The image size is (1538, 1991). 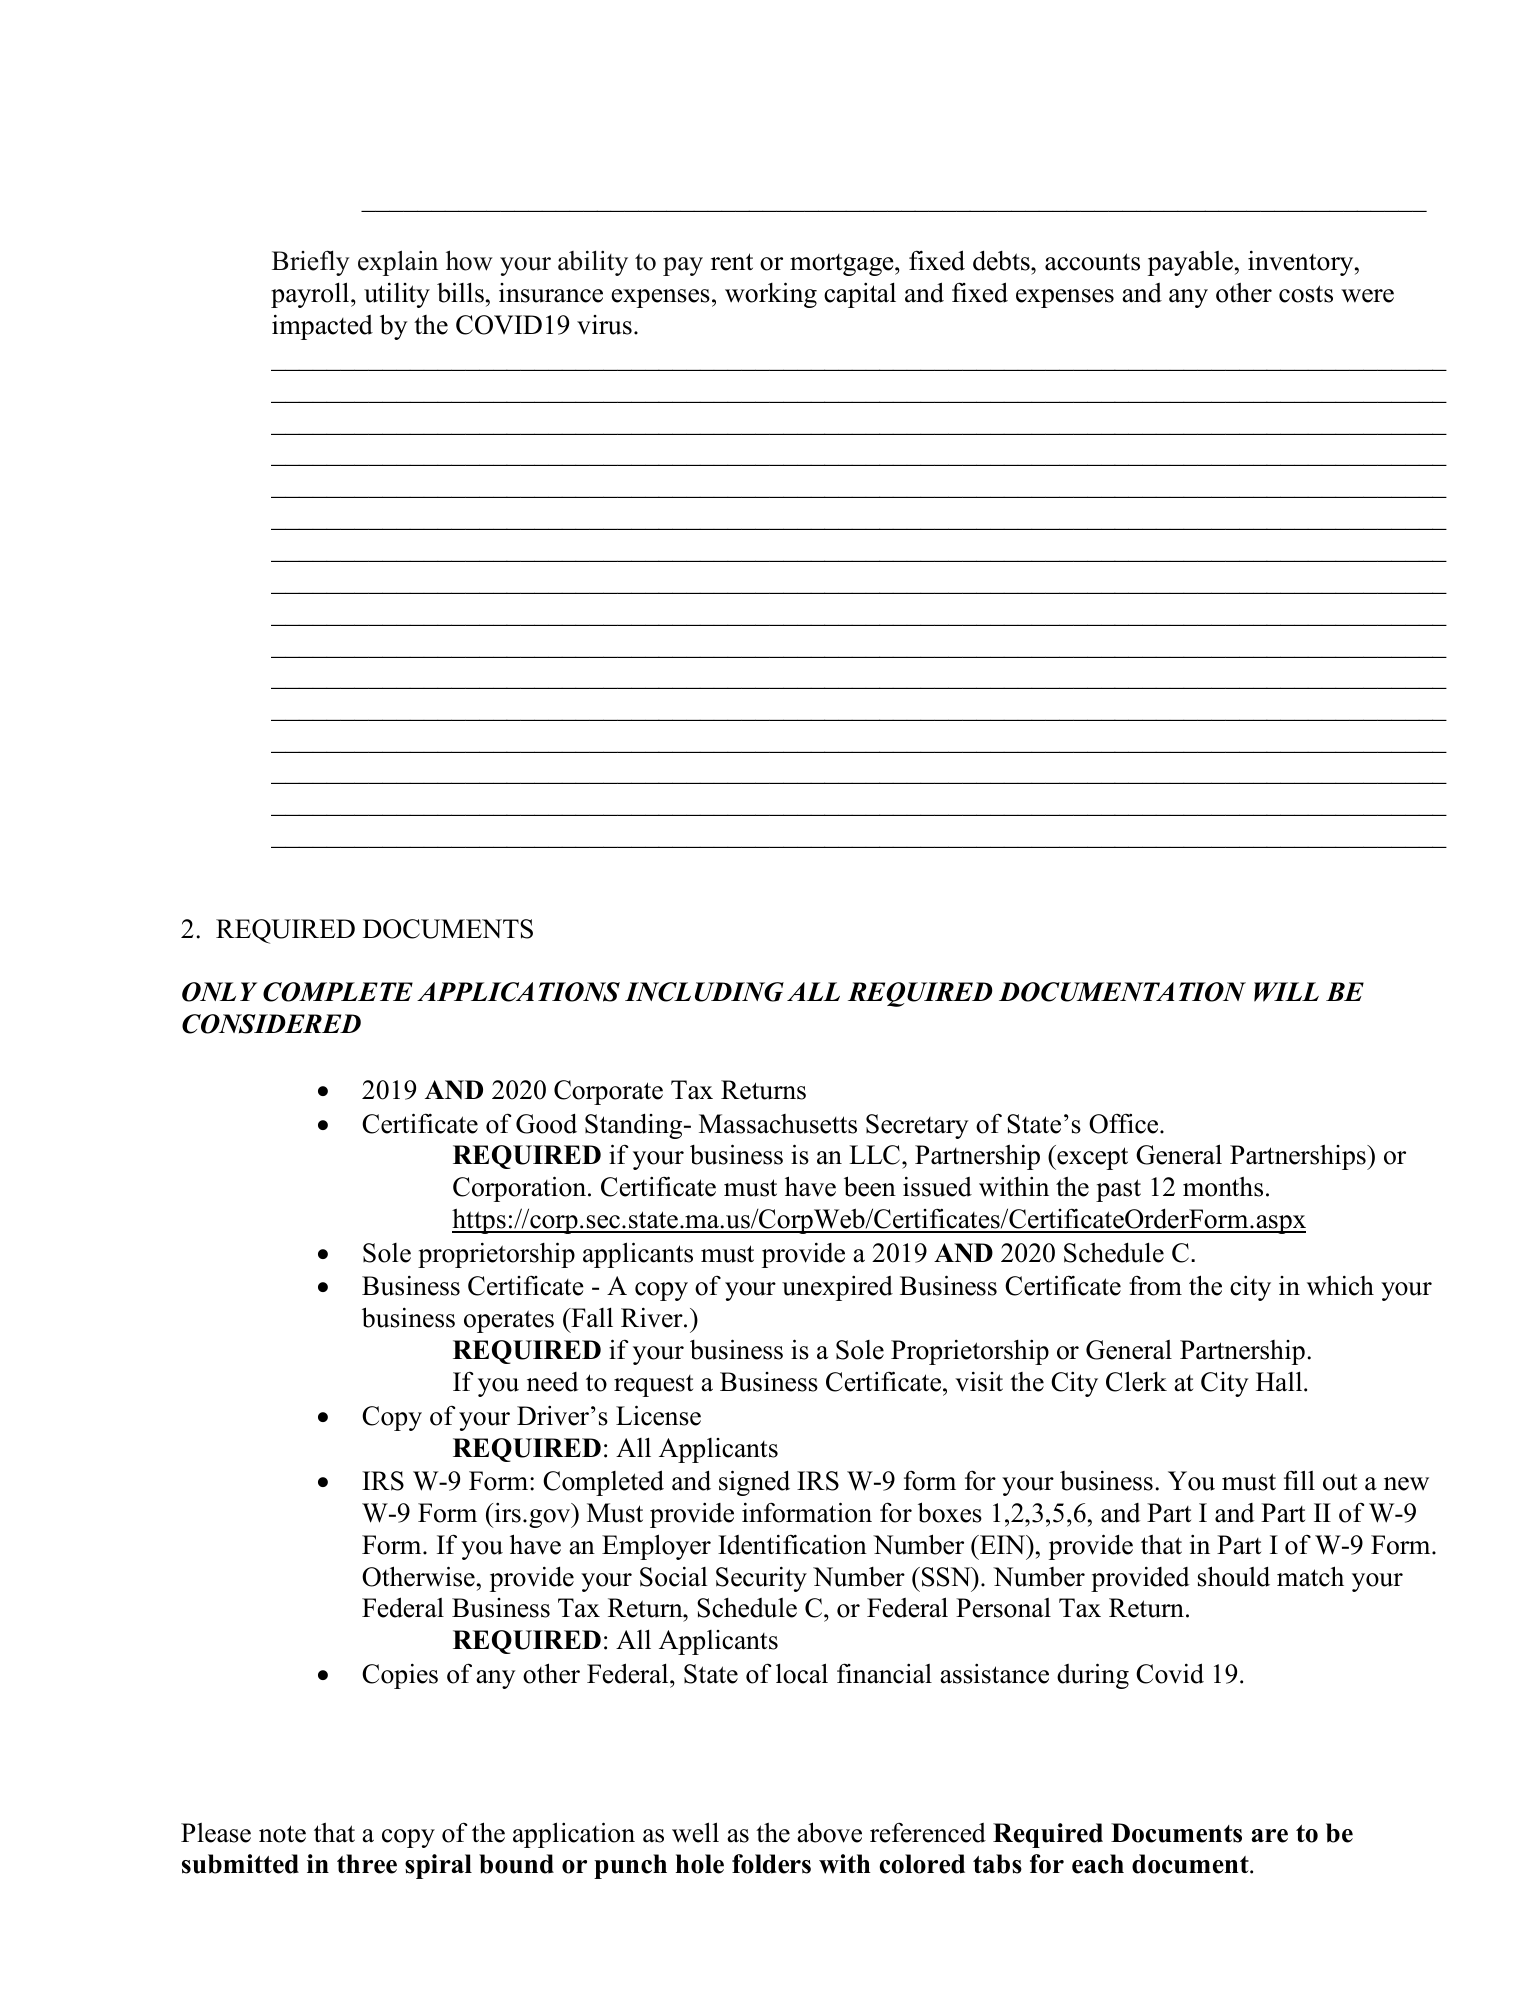 What do you see at coordinates (1269, 1836) in the document?
I see `are` at bounding box center [1269, 1836].
